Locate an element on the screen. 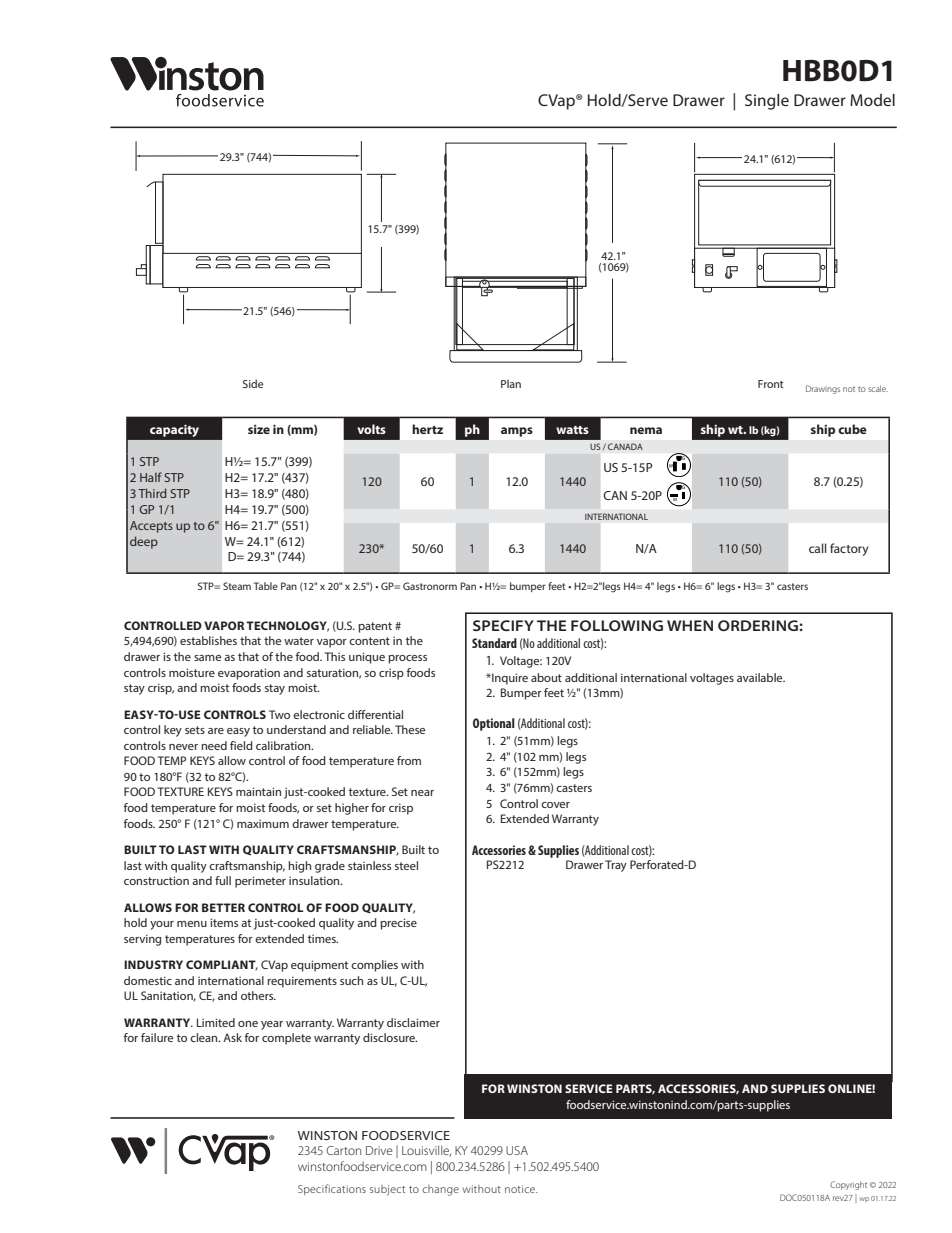  Model is located at coordinates (872, 100).
